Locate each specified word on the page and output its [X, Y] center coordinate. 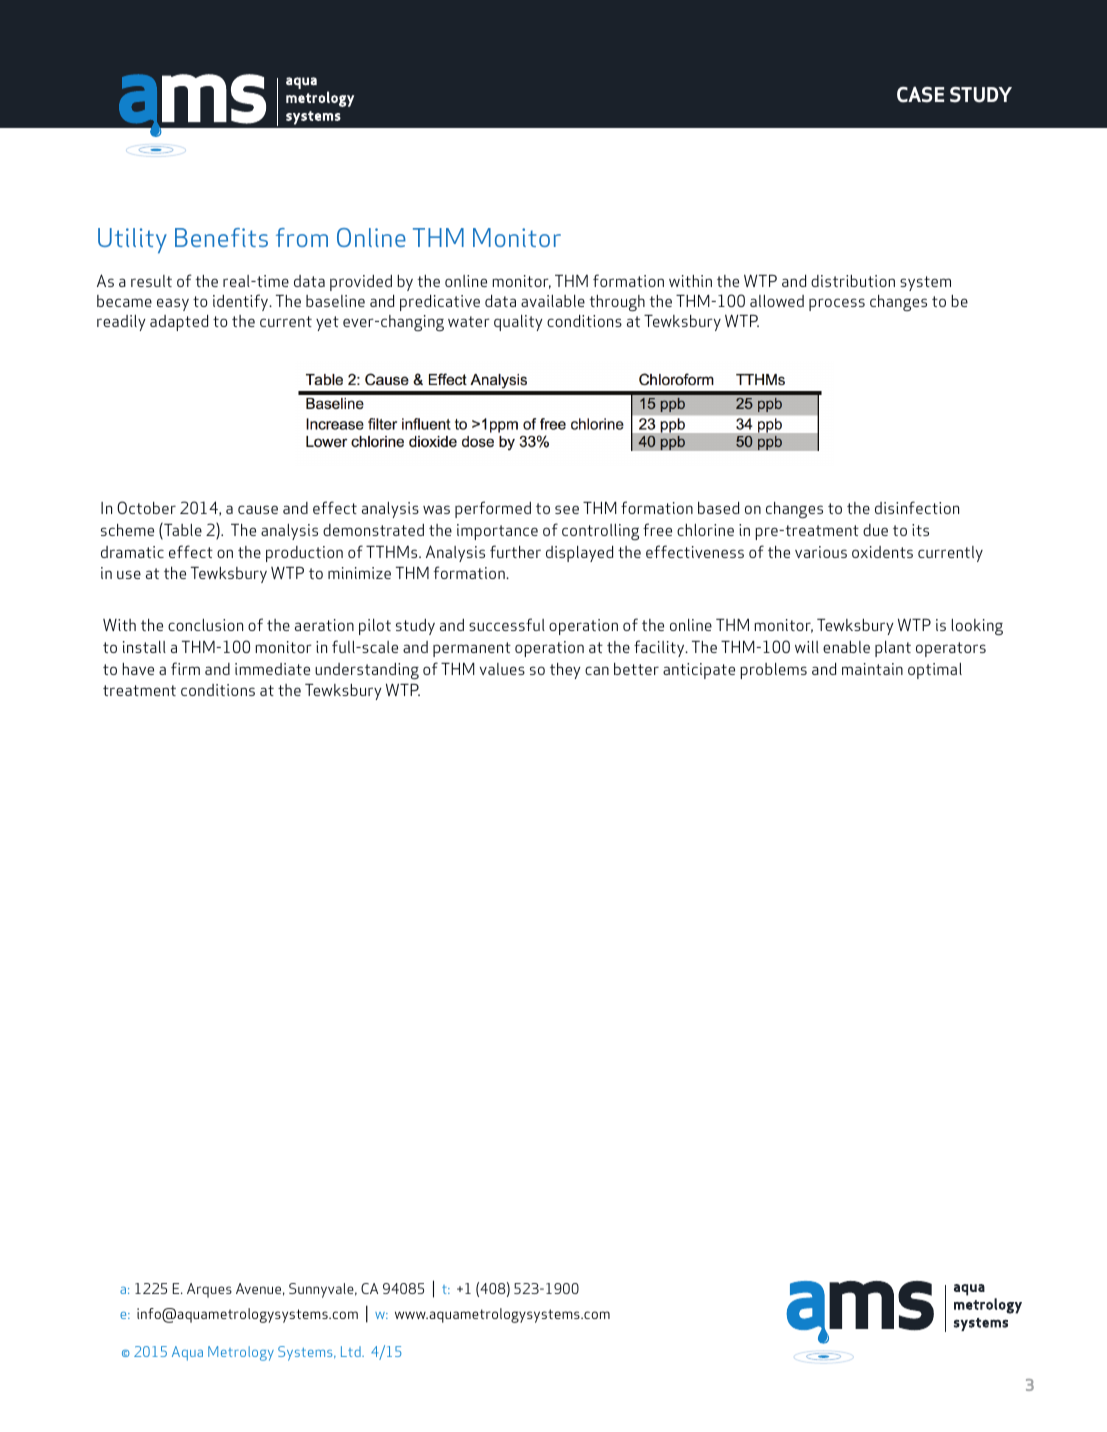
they [565, 671]
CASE [920, 94]
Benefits [221, 237]
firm [185, 668]
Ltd [352, 1351]
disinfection [917, 507]
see [567, 509]
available [553, 301]
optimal [935, 671]
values [502, 669]
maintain [872, 669]
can [597, 670]
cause [258, 509]
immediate [272, 669]
